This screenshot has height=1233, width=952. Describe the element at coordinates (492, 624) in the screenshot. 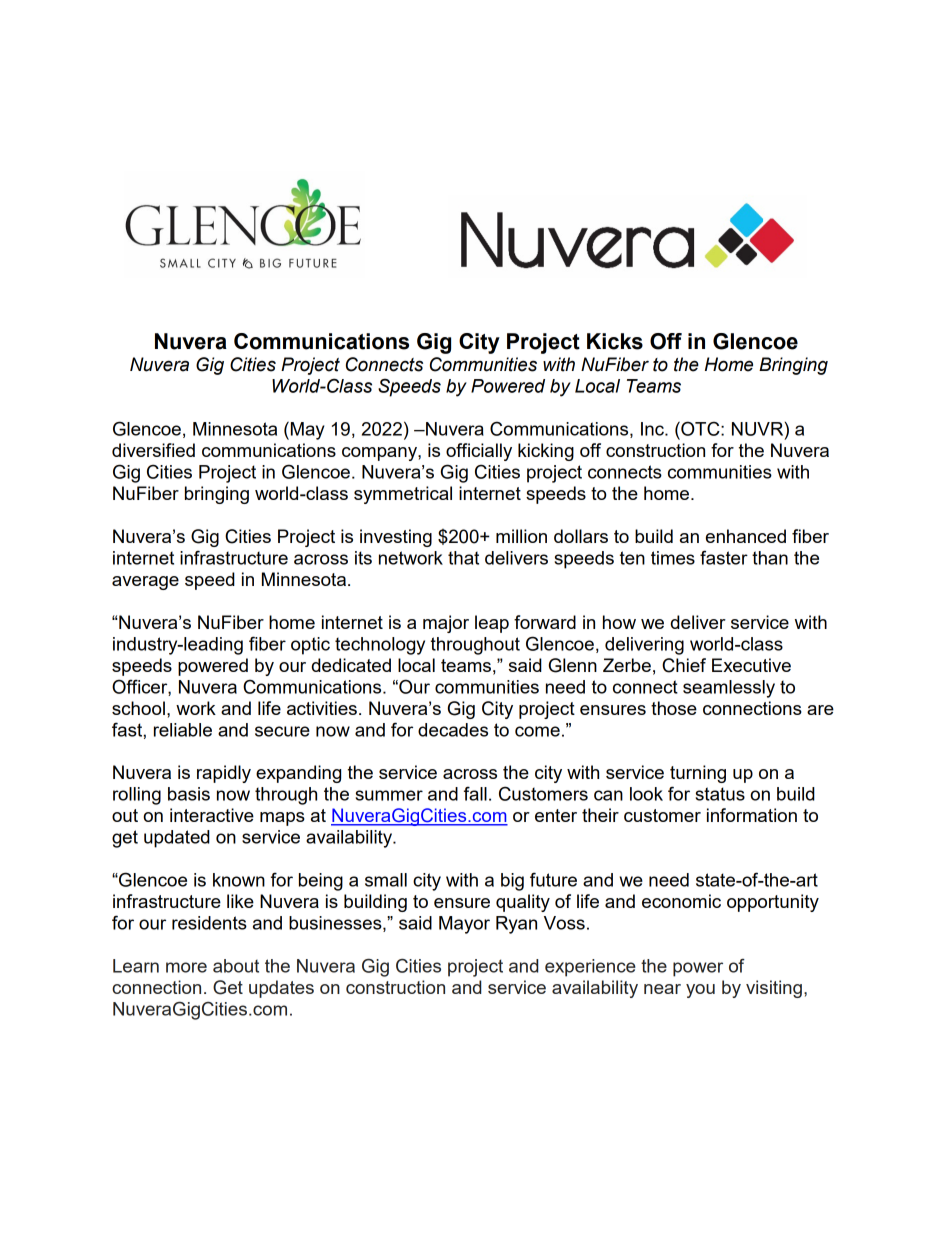

I see `leap` at that location.
